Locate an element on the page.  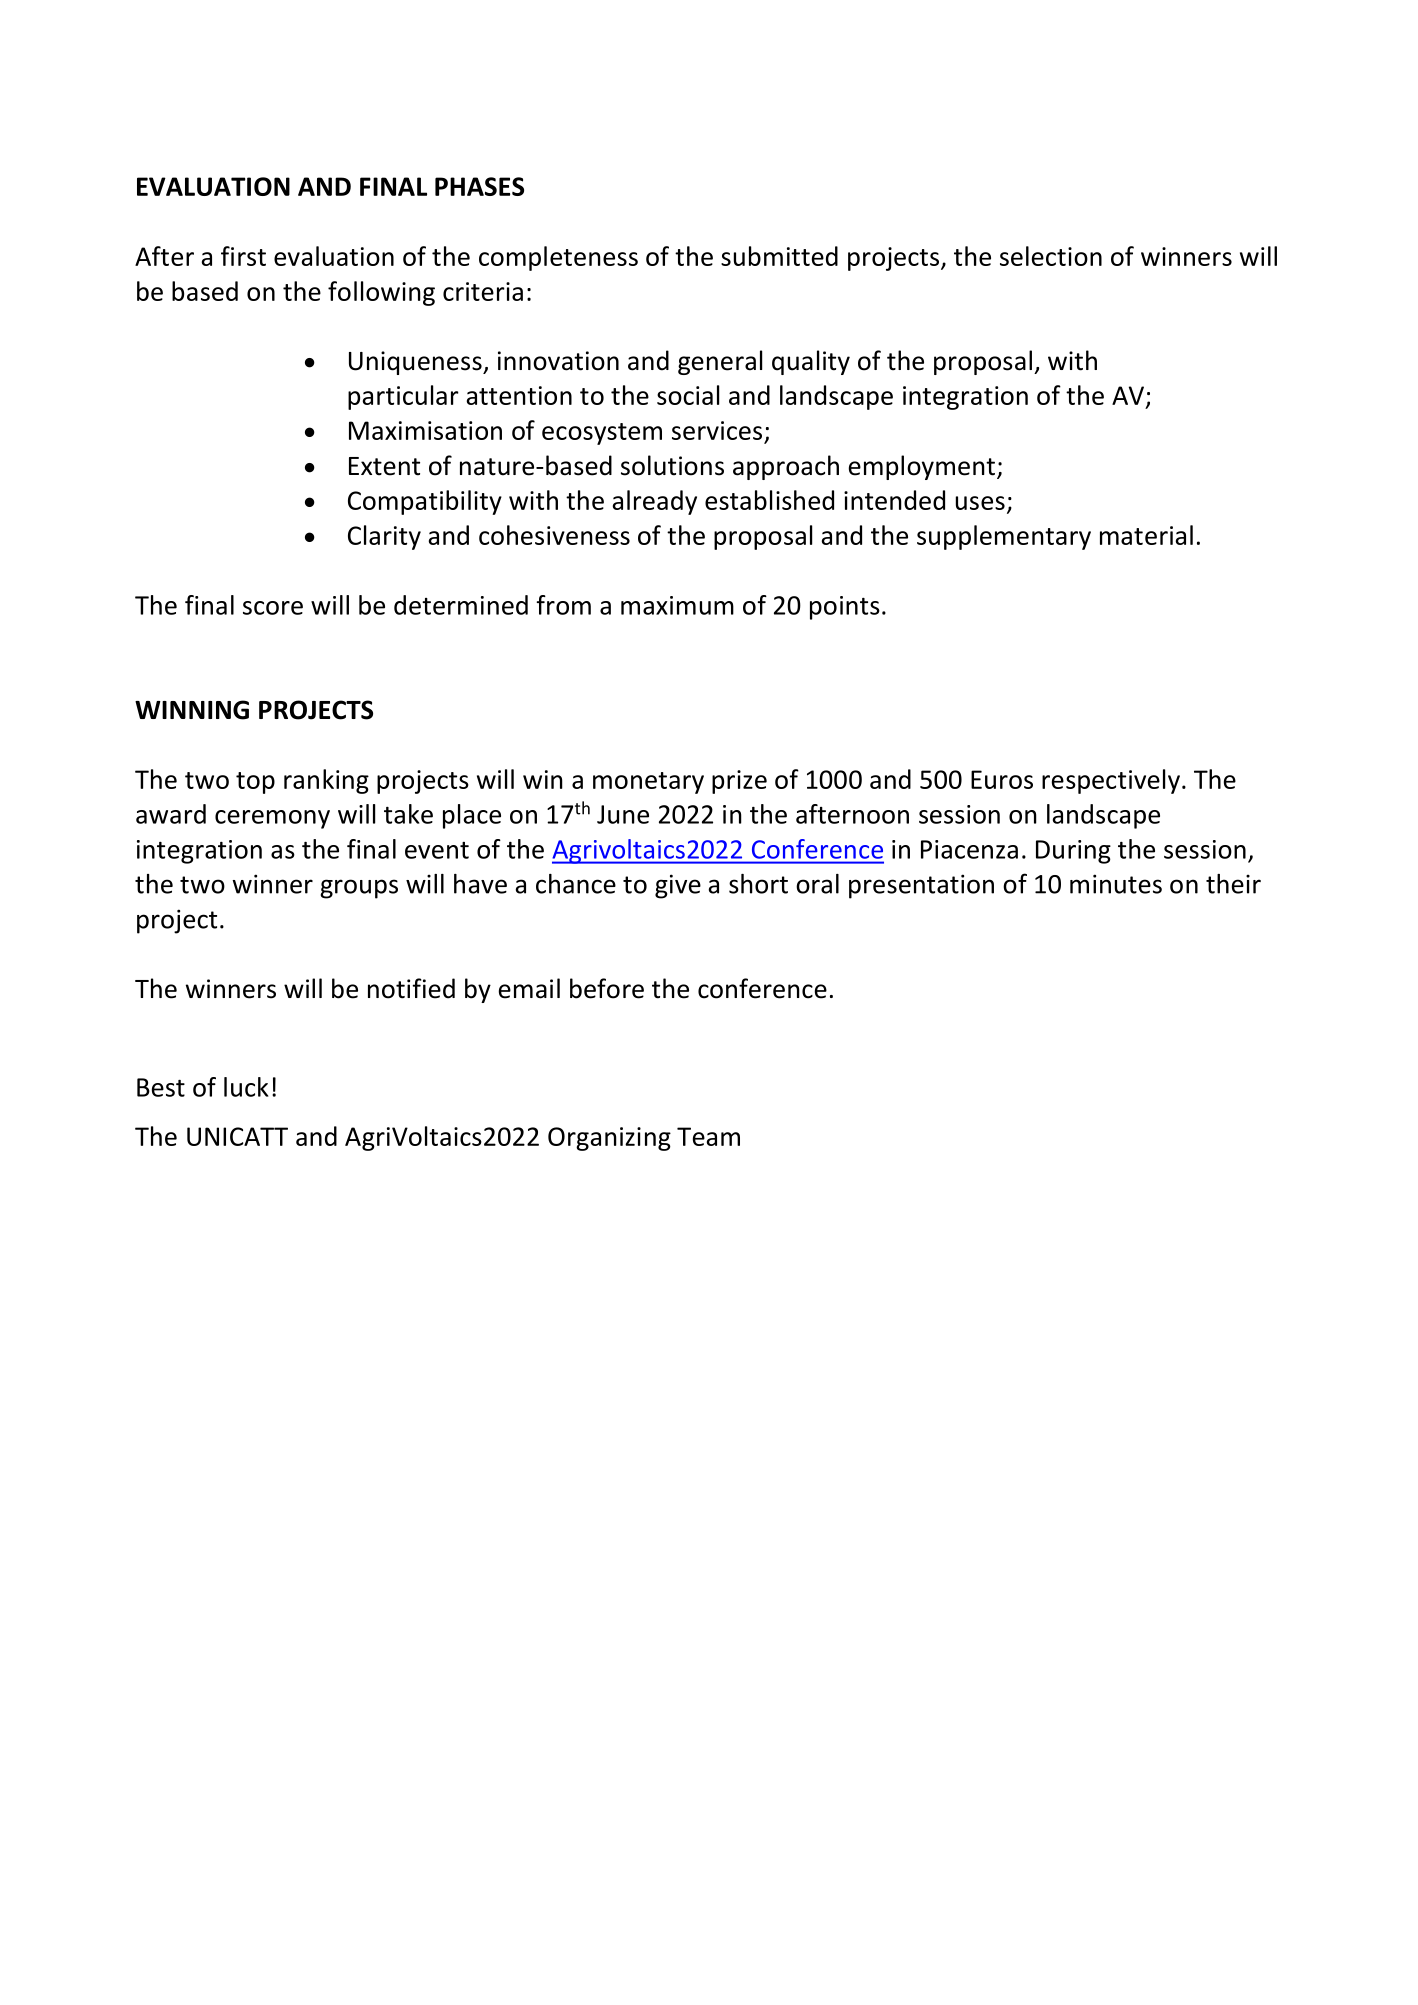
maximum is located at coordinates (677, 605).
